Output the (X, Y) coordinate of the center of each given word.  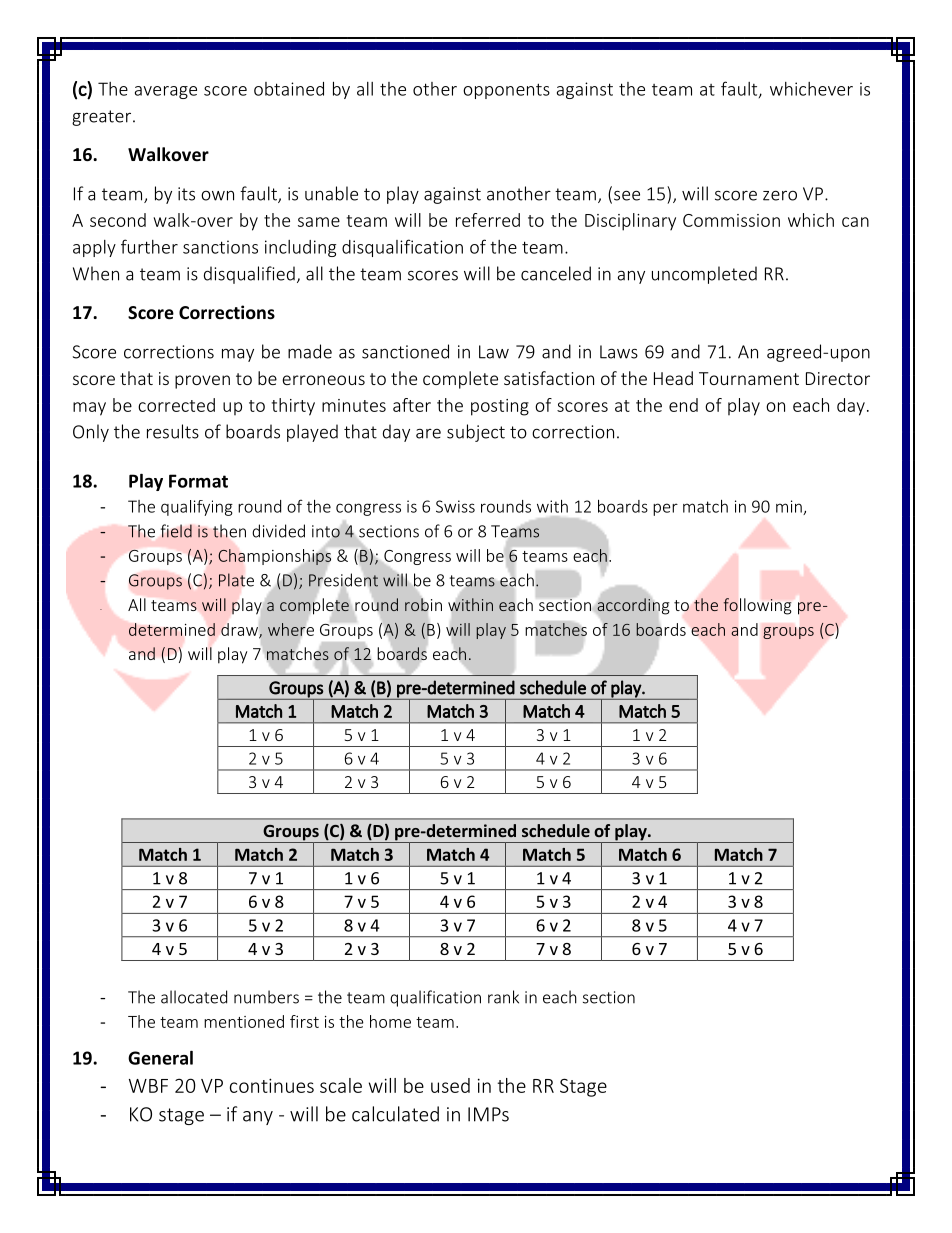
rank (503, 997)
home (390, 1021)
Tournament (749, 378)
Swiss (455, 506)
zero (780, 195)
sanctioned (405, 351)
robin (423, 604)
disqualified (249, 275)
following (757, 606)
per (665, 509)
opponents (506, 91)
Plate (236, 580)
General (160, 1058)
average (166, 92)
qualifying (197, 508)
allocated (194, 997)
